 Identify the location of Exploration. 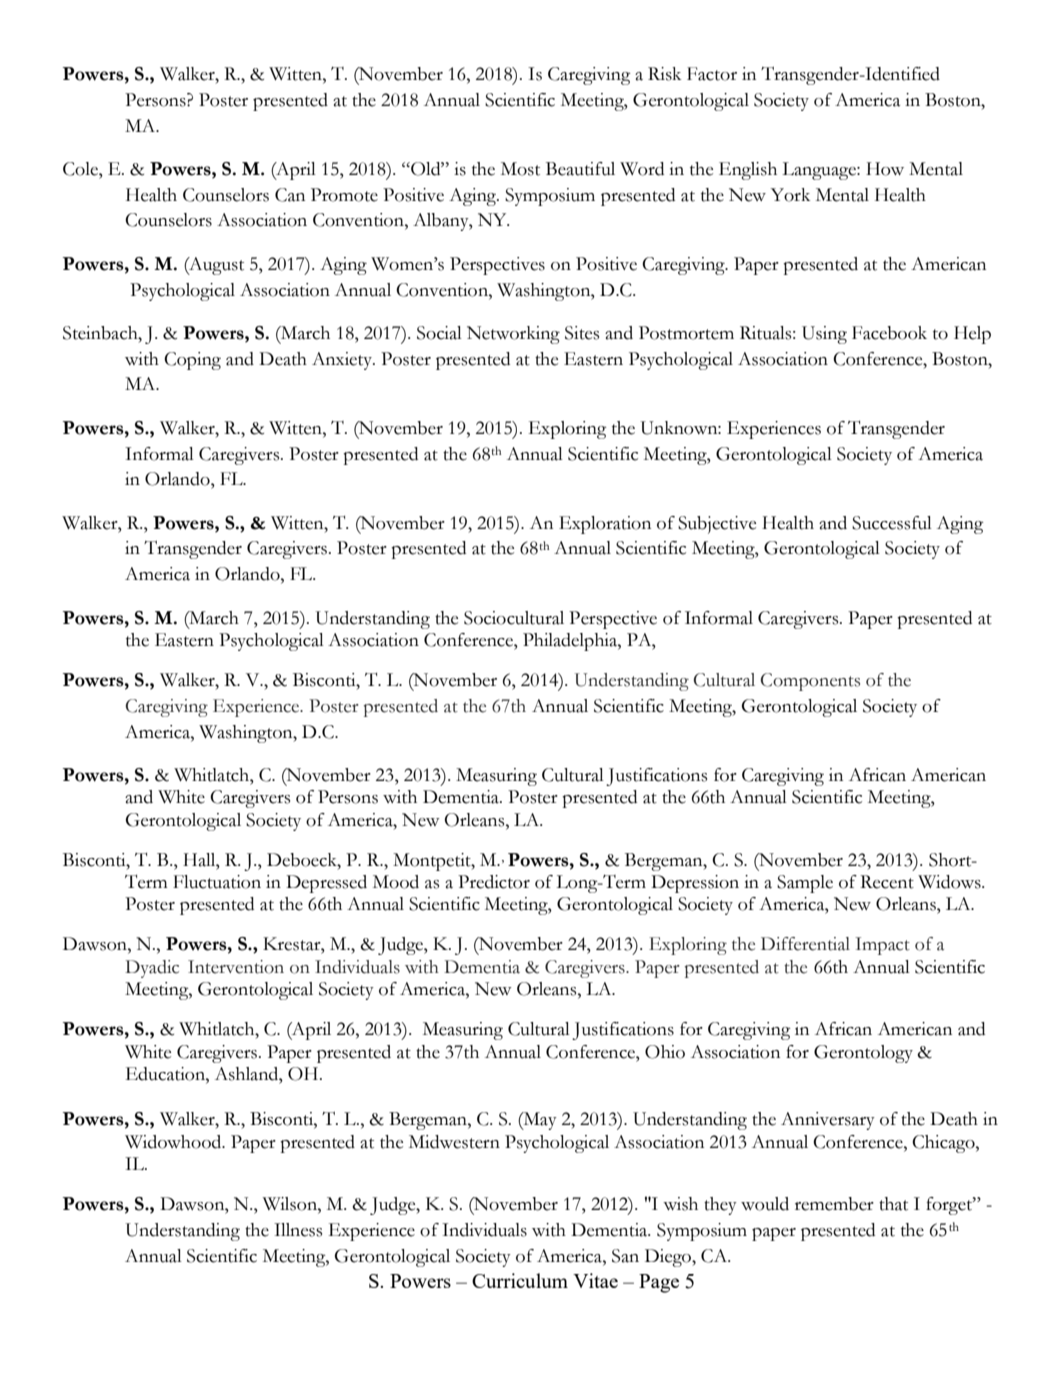
(605, 525).
